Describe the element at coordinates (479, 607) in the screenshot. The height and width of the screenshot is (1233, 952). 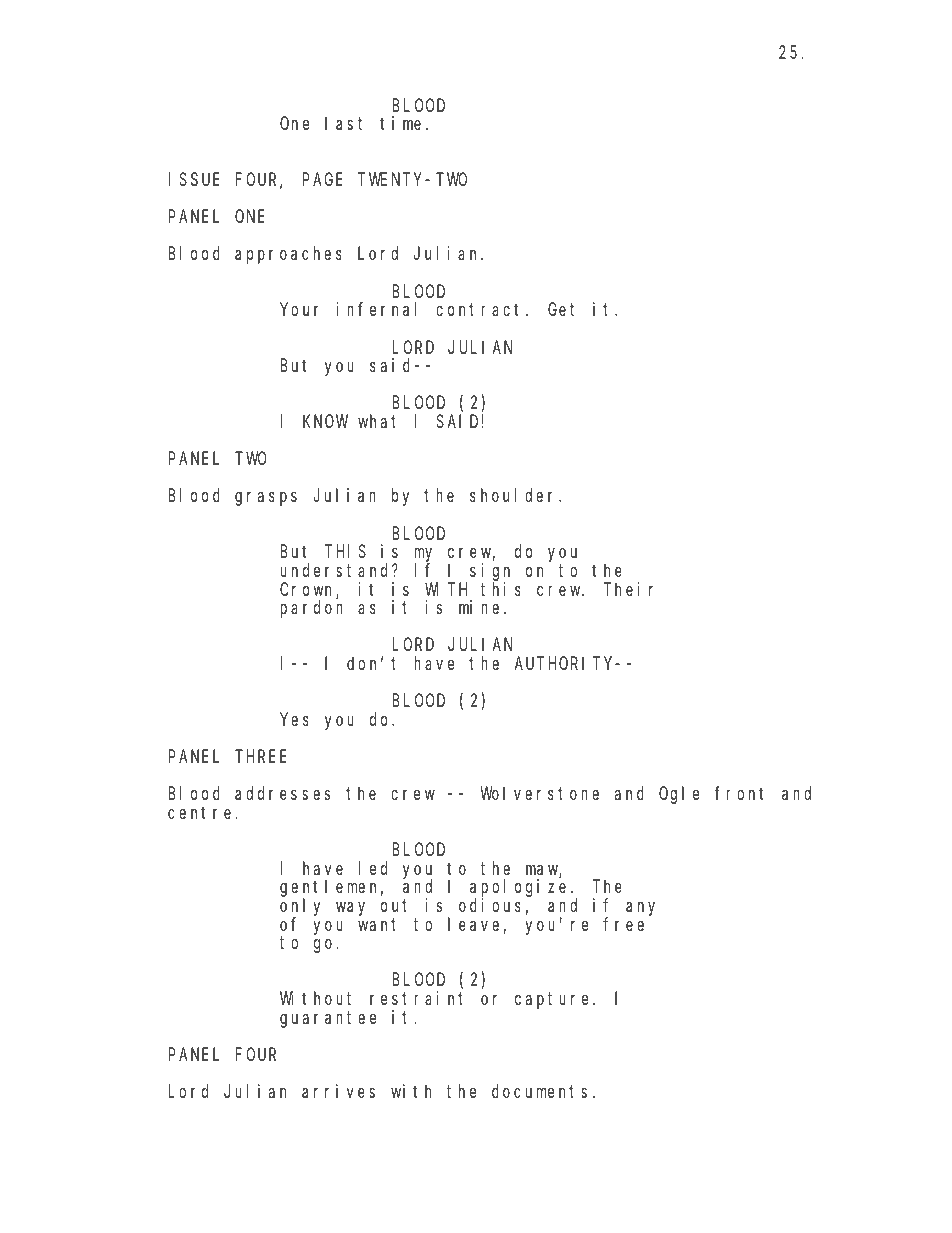
I see `mine` at that location.
